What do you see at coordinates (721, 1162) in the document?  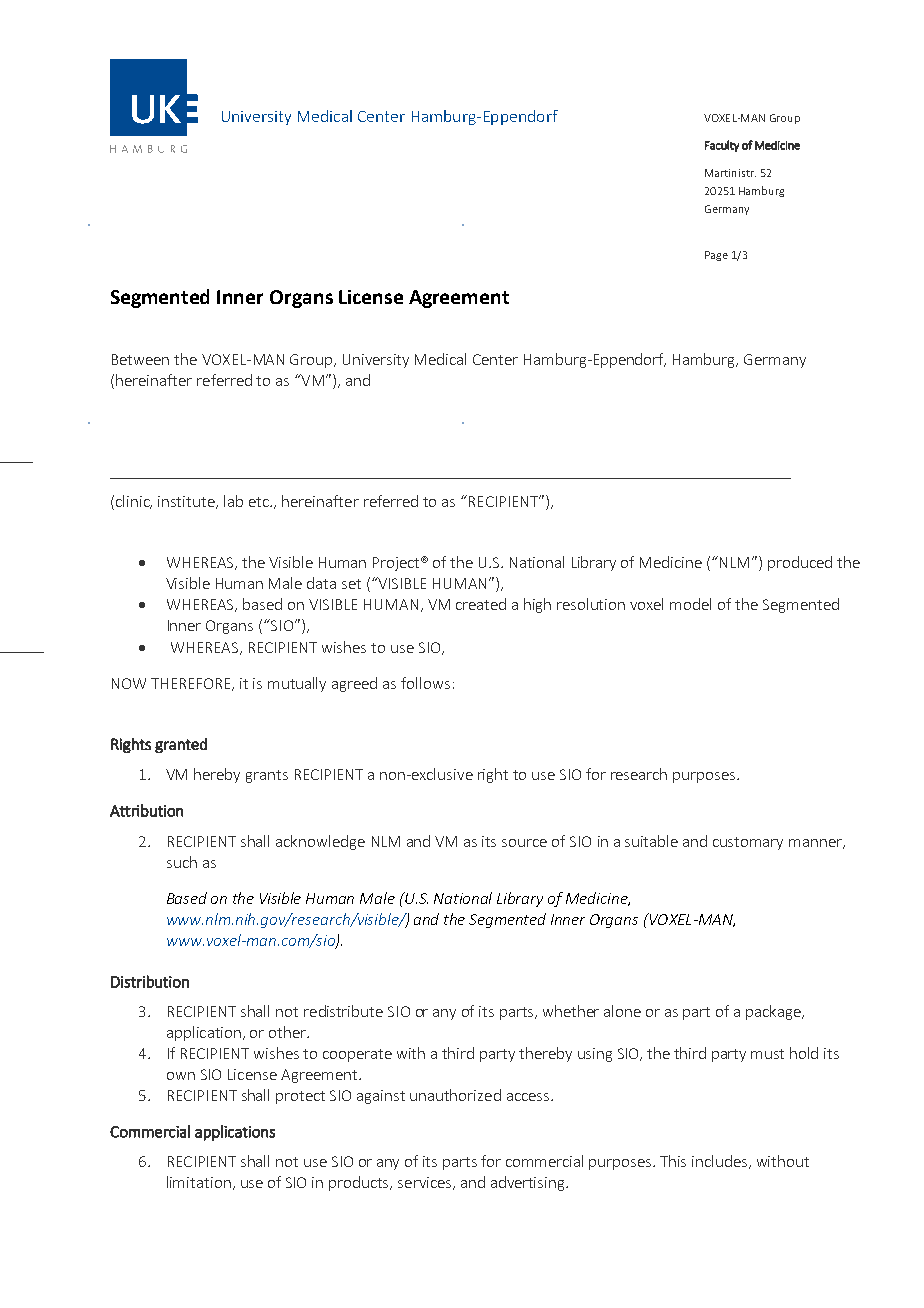 I see `includes` at bounding box center [721, 1162].
